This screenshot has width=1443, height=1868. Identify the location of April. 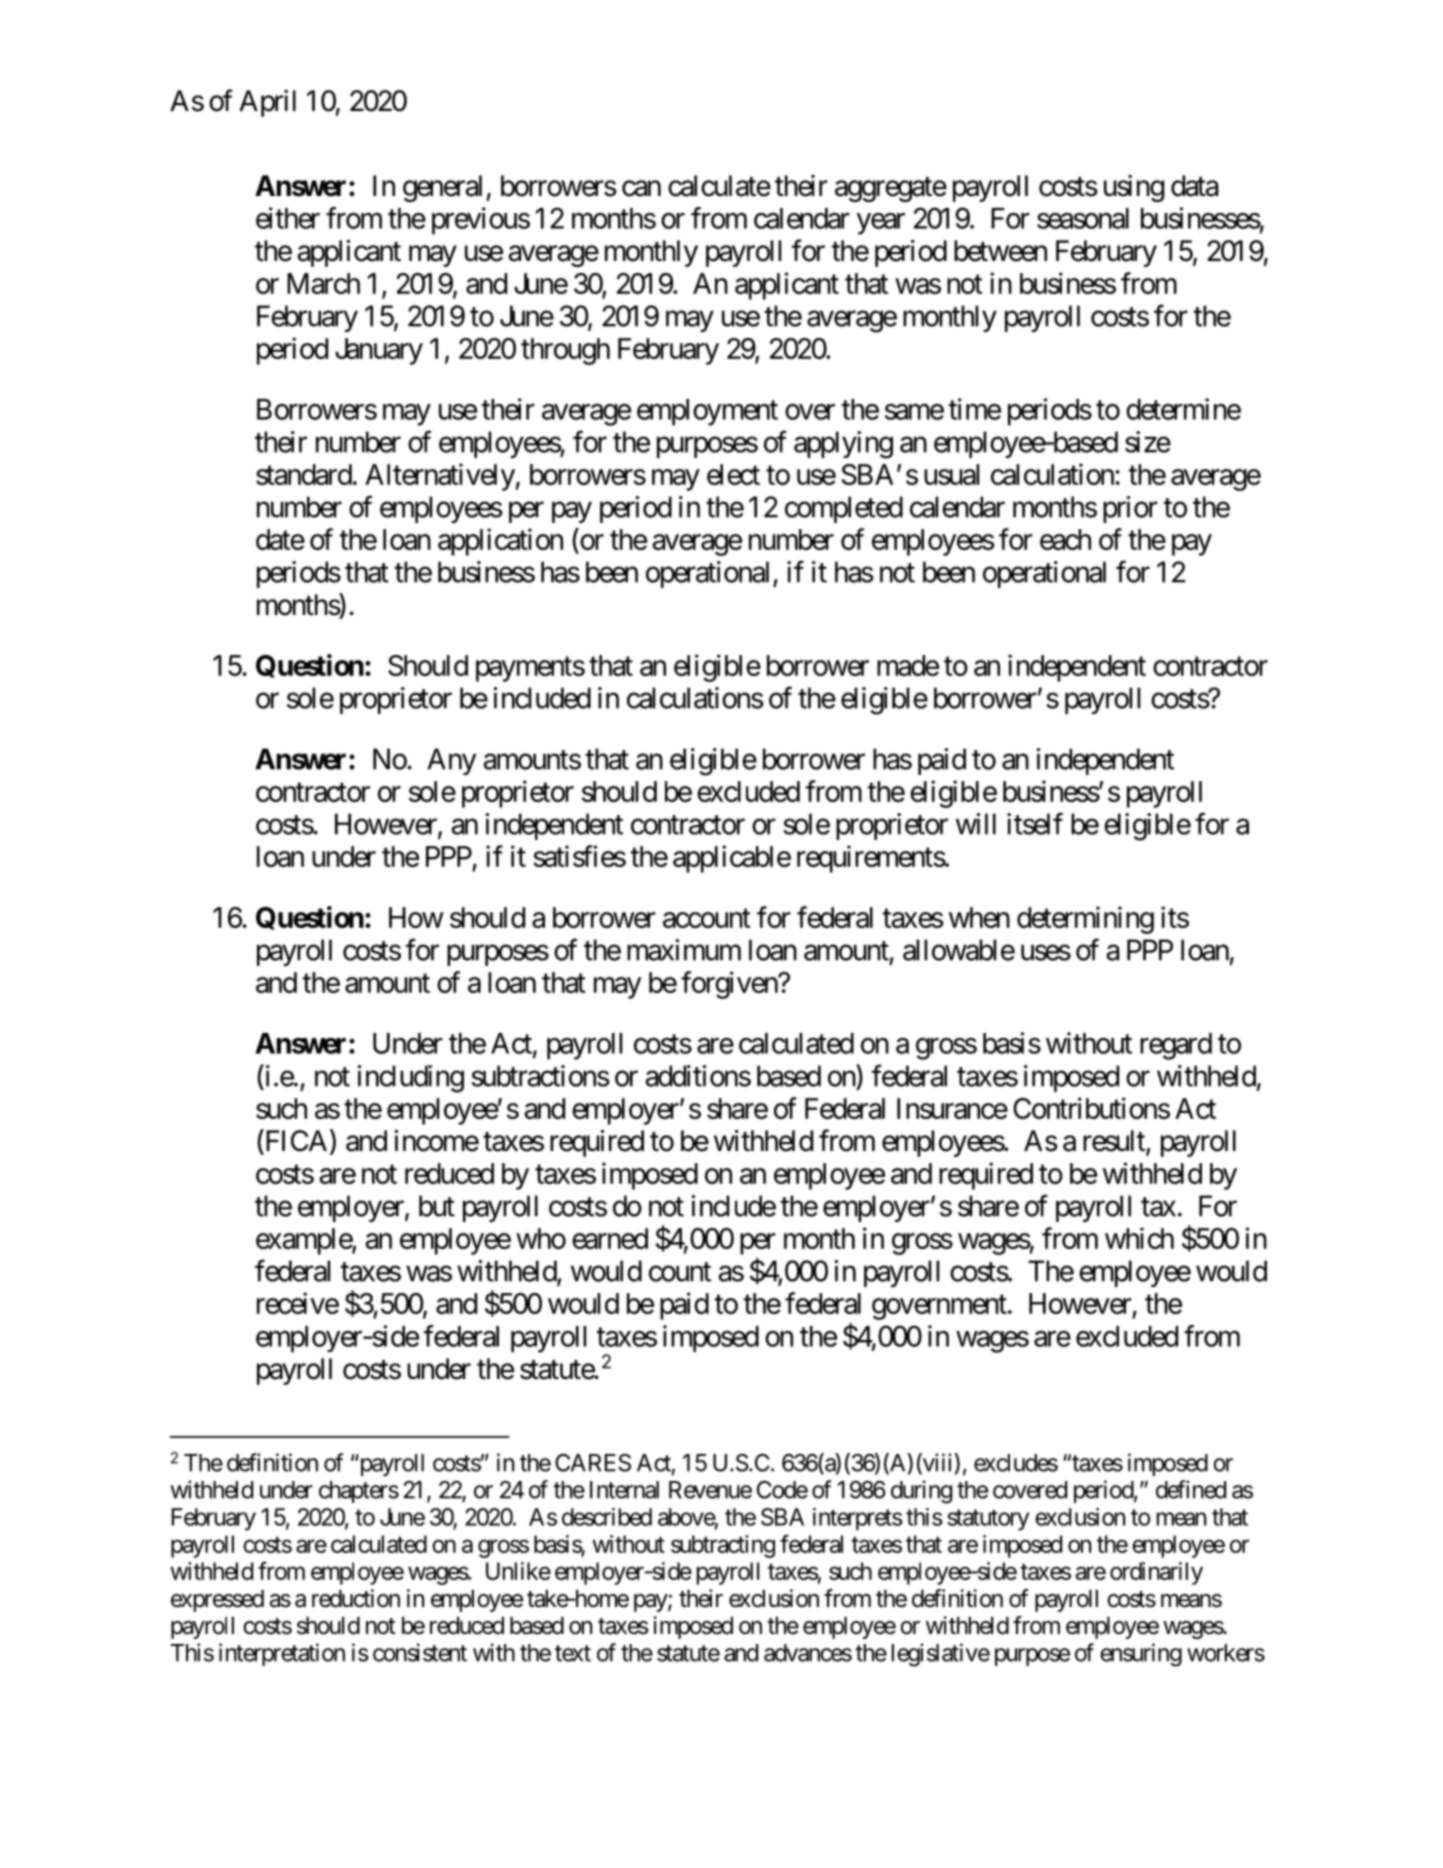
(267, 103).
